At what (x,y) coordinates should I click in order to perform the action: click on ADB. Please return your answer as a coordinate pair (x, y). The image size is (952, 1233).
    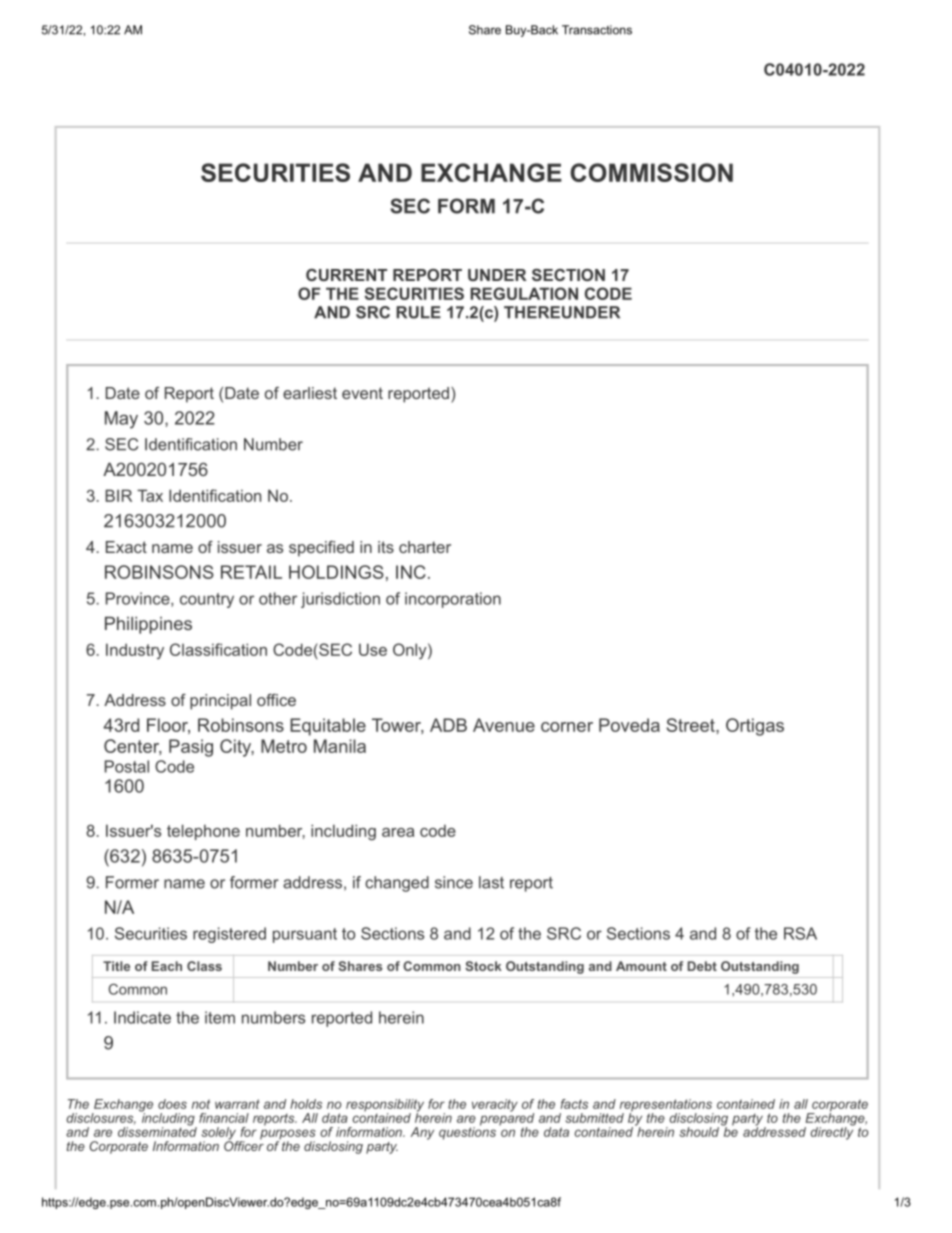
    Looking at the image, I should click on (448, 725).
